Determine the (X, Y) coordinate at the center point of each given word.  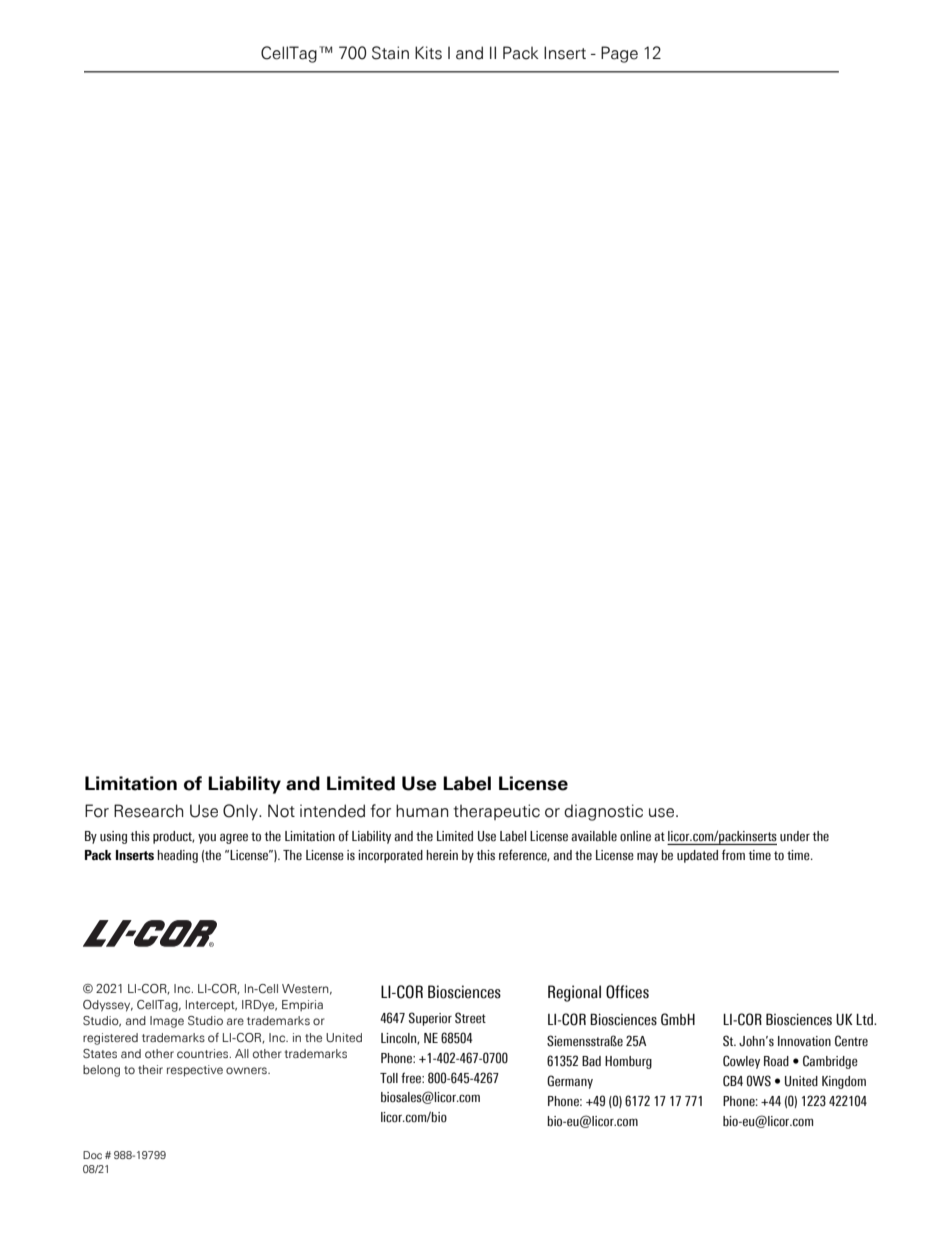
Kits (428, 53)
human (422, 811)
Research (148, 811)
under (795, 836)
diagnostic (603, 812)
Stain (390, 53)
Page (619, 54)
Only (241, 812)
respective (195, 1071)
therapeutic (496, 812)
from (733, 855)
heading (178, 856)
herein (442, 855)
